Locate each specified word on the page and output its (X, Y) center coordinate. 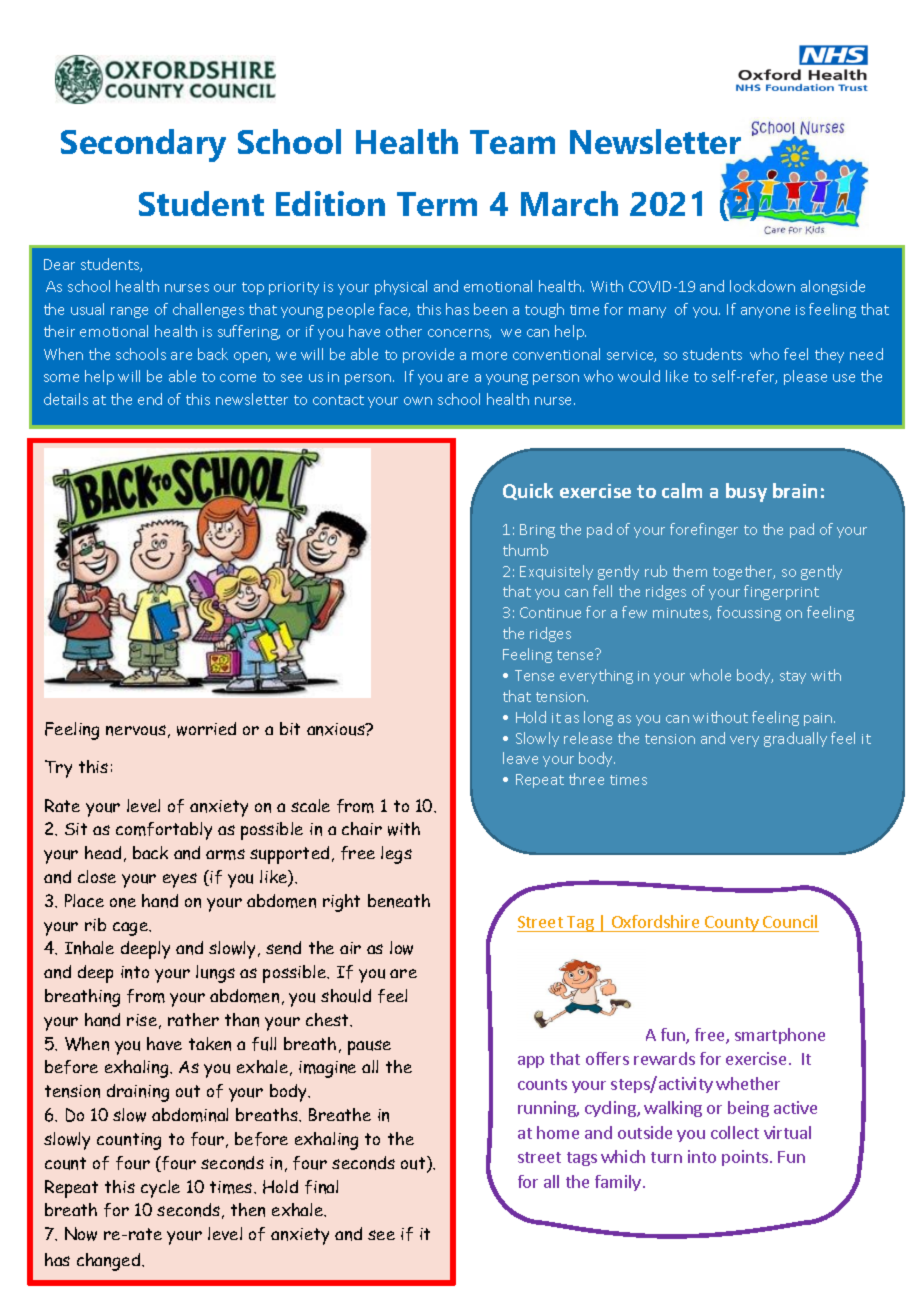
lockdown (762, 286)
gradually (795, 739)
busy (746, 492)
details (66, 399)
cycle (160, 1189)
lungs (215, 974)
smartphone (780, 1036)
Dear (59, 264)
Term (437, 204)
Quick (528, 491)
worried (206, 729)
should (346, 996)
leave (520, 758)
